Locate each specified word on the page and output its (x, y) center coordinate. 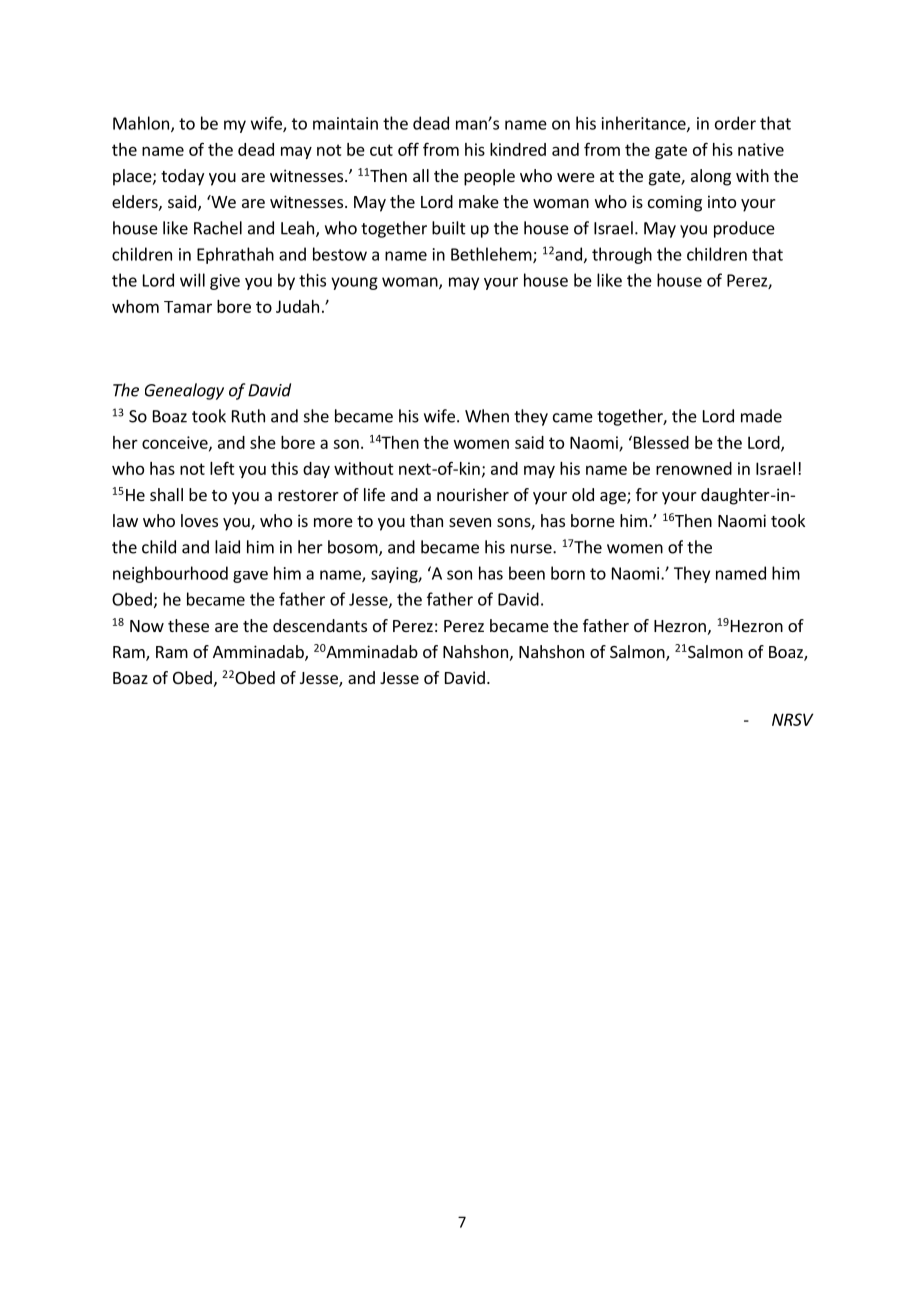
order (735, 123)
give (225, 282)
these (188, 625)
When (487, 416)
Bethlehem (492, 255)
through (622, 255)
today (182, 177)
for (647, 494)
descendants (320, 625)
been (527, 573)
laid (227, 547)
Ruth (248, 416)
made (761, 416)
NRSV (792, 719)
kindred (518, 149)
